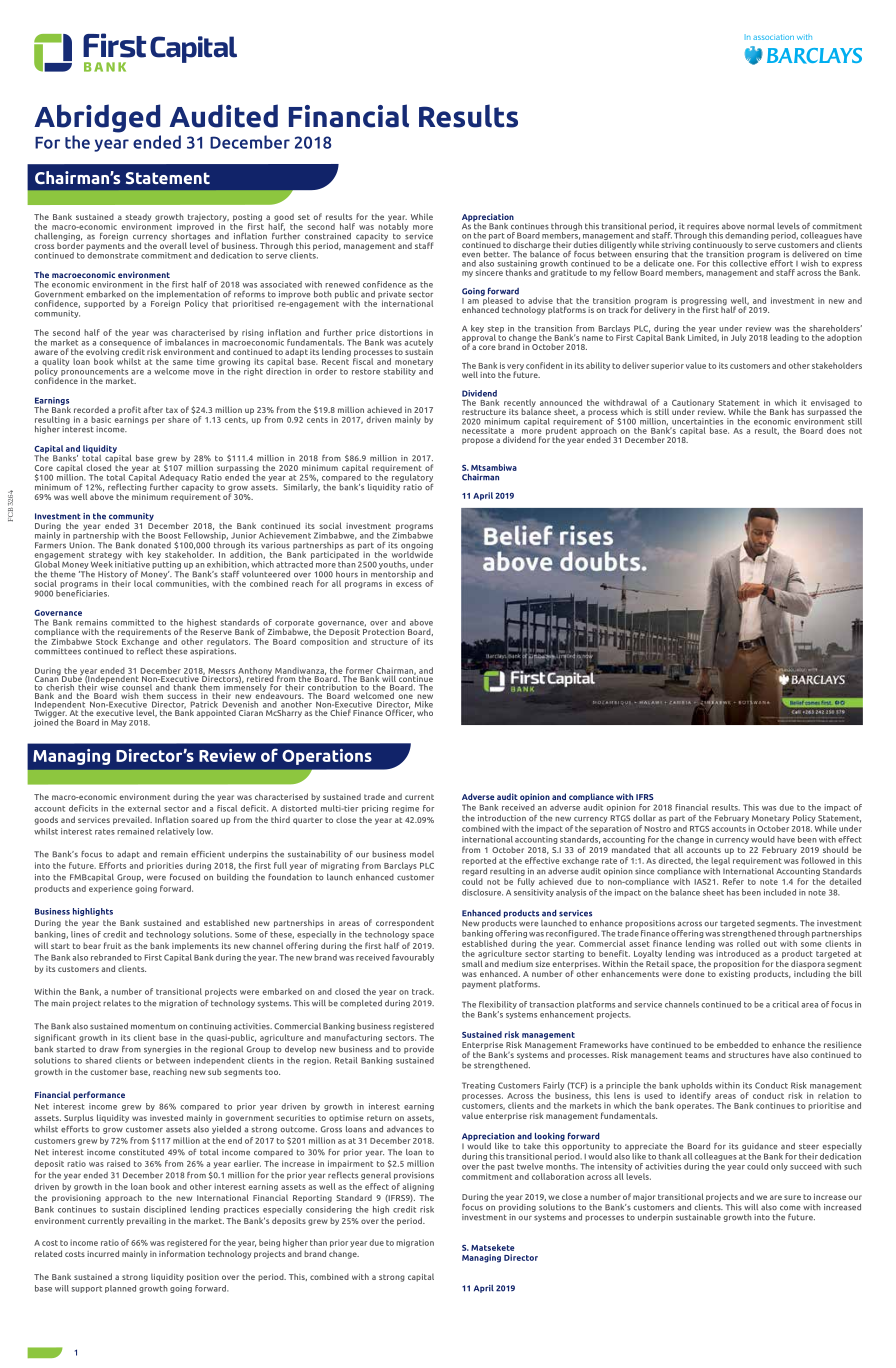 The width and height of the image is (896, 1368). Describe the element at coordinates (780, 892) in the image. I see `included` at that location.
